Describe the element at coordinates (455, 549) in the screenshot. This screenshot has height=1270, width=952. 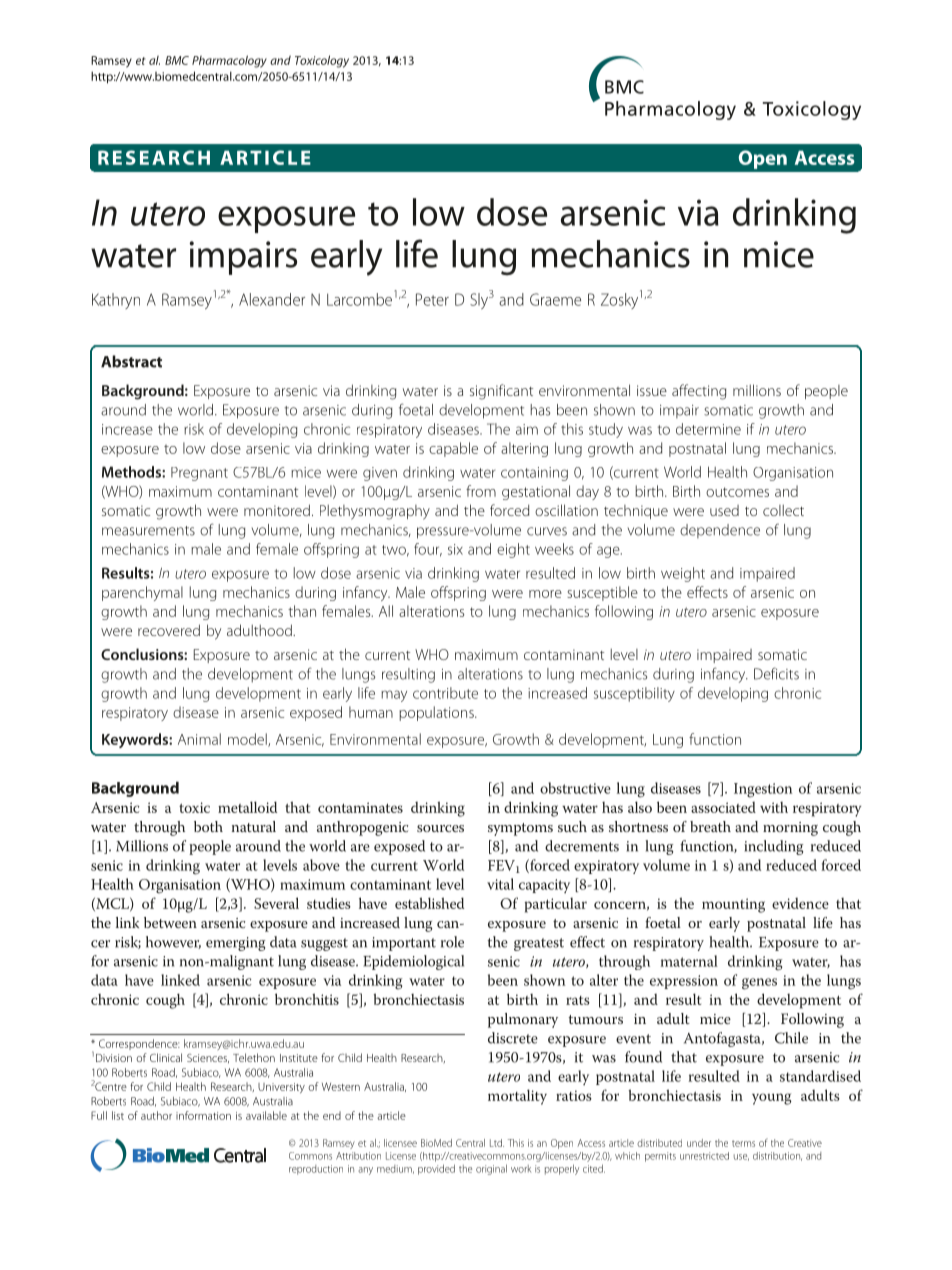
I see `six` at that location.
